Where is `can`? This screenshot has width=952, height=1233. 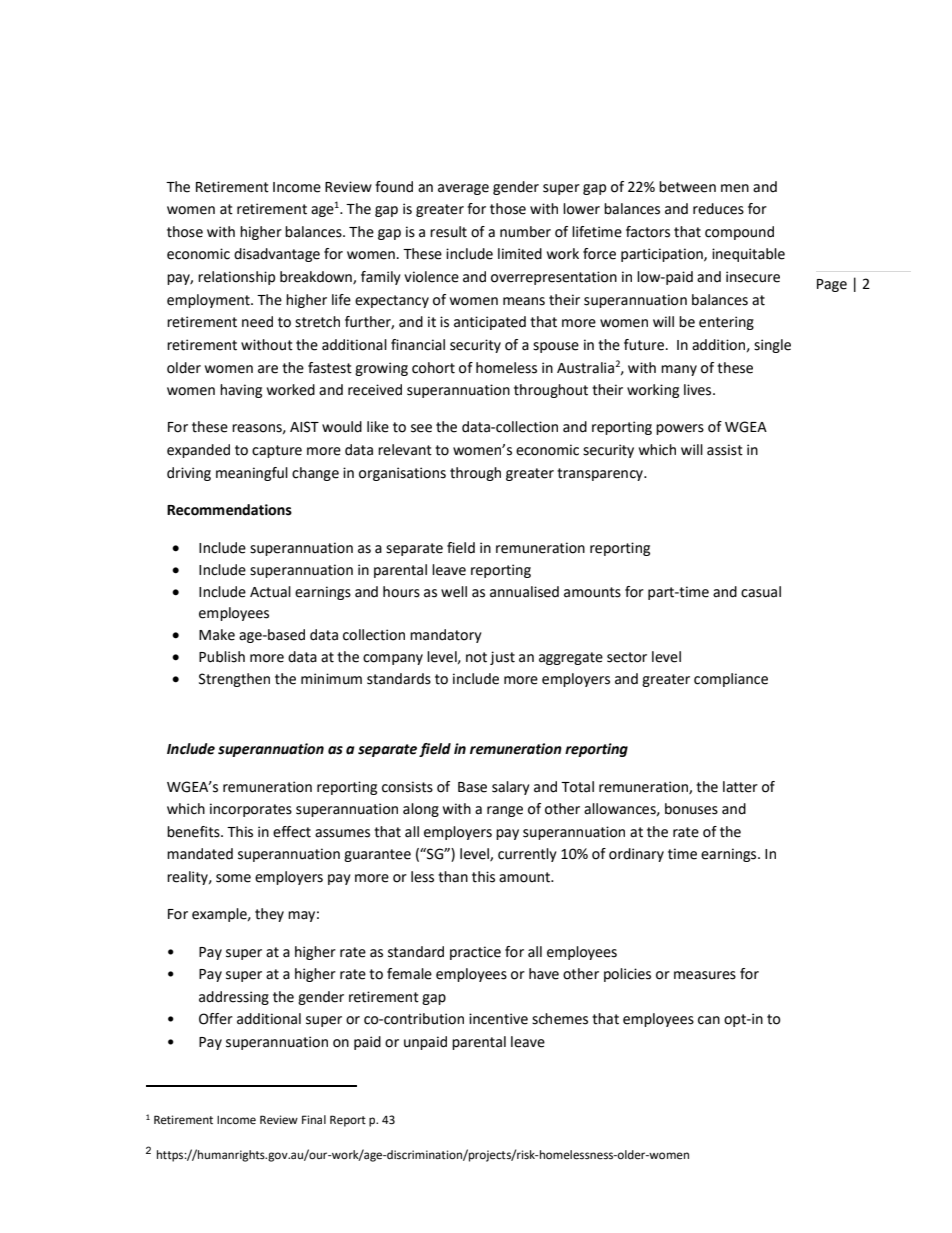
can is located at coordinates (709, 1020).
